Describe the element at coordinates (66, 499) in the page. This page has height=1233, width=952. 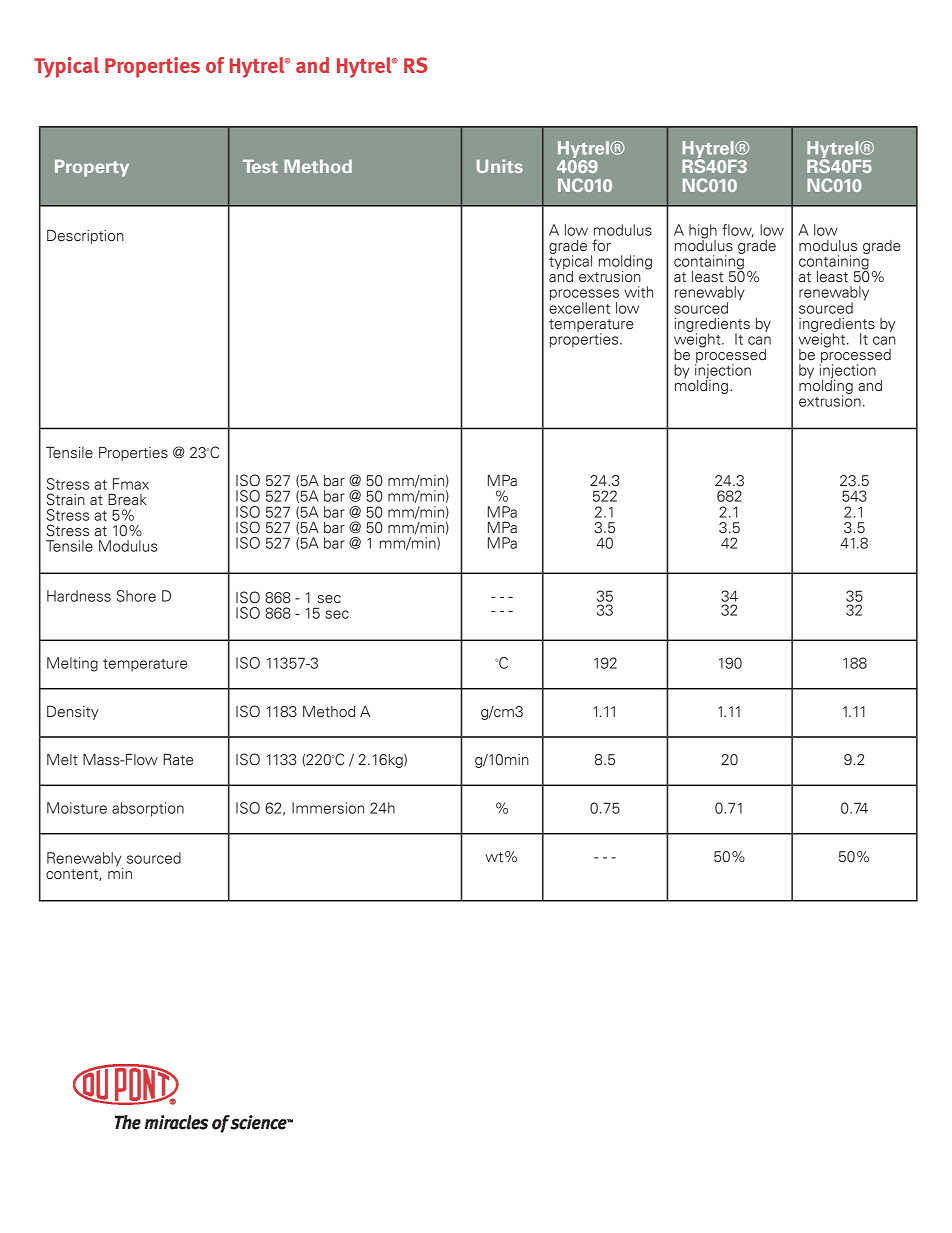
I see `Strain` at that location.
